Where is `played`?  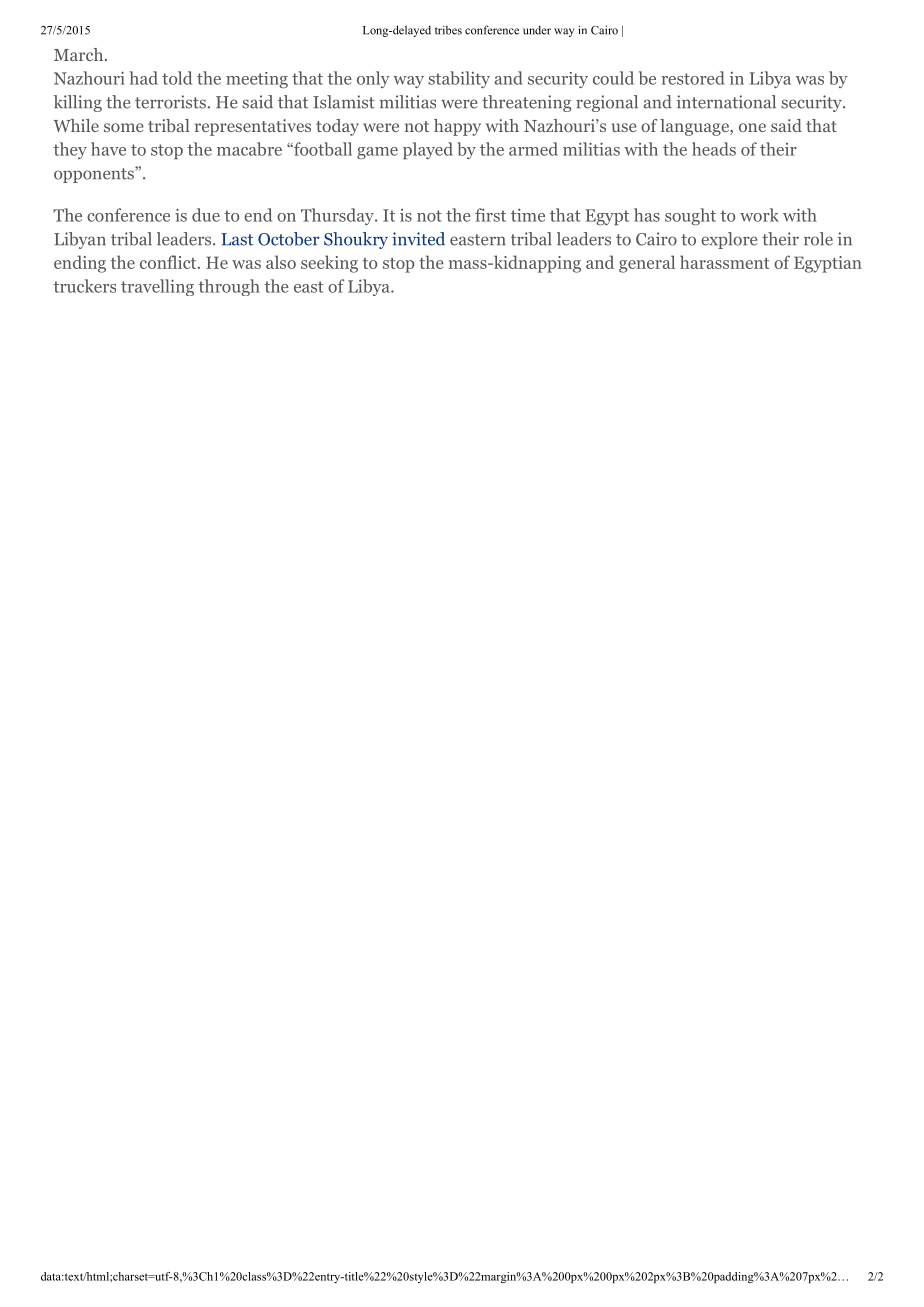
played is located at coordinates (428, 150).
